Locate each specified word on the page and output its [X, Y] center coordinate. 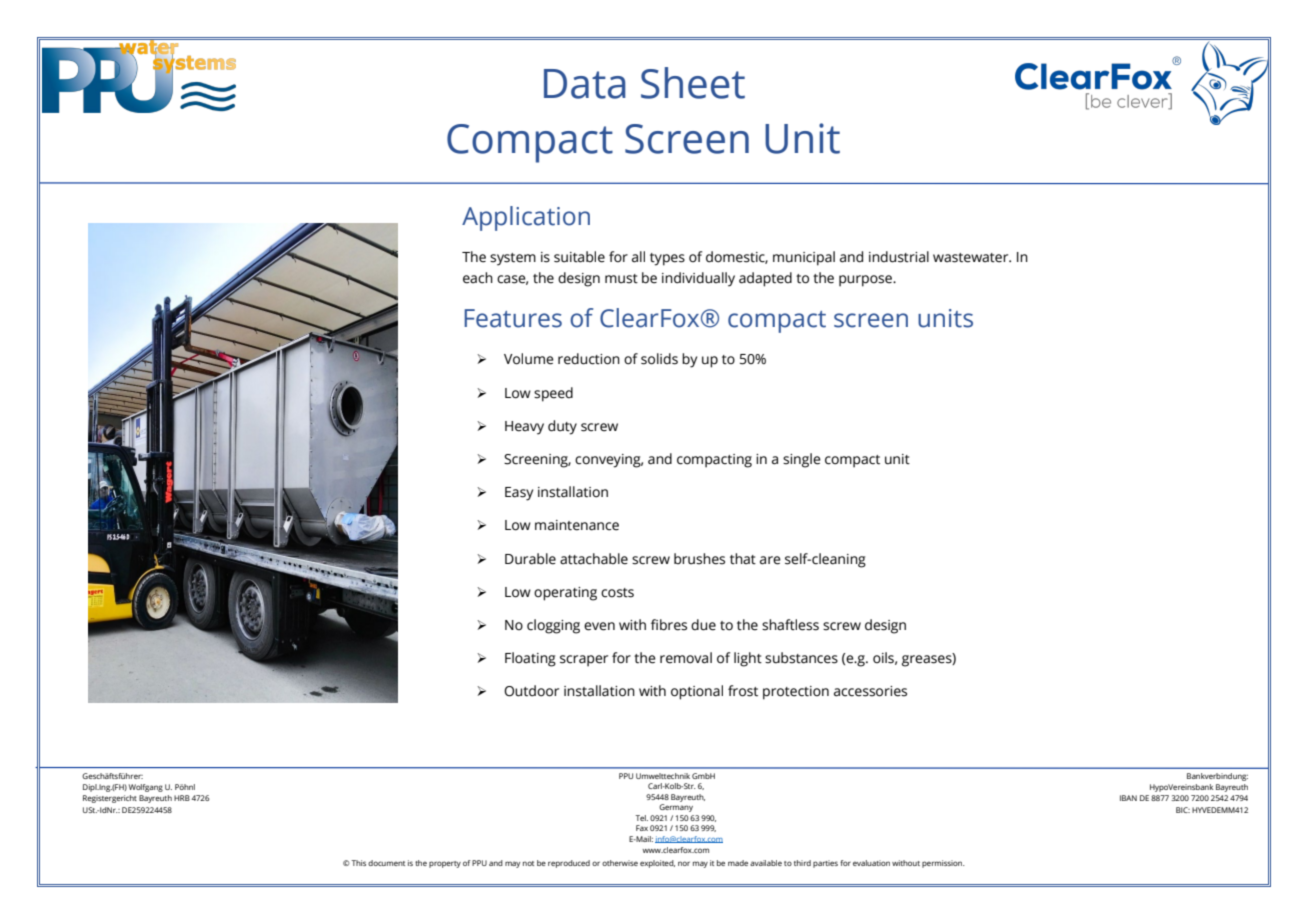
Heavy [524, 428]
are [770, 560]
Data [585, 84]
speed [553, 394]
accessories [870, 691]
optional [697, 692]
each [478, 278]
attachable [594, 559]
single [802, 460]
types [667, 259]
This [358, 863]
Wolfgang [146, 788]
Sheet [693, 83]
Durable [530, 559]
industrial [899, 257]
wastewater [972, 258]
